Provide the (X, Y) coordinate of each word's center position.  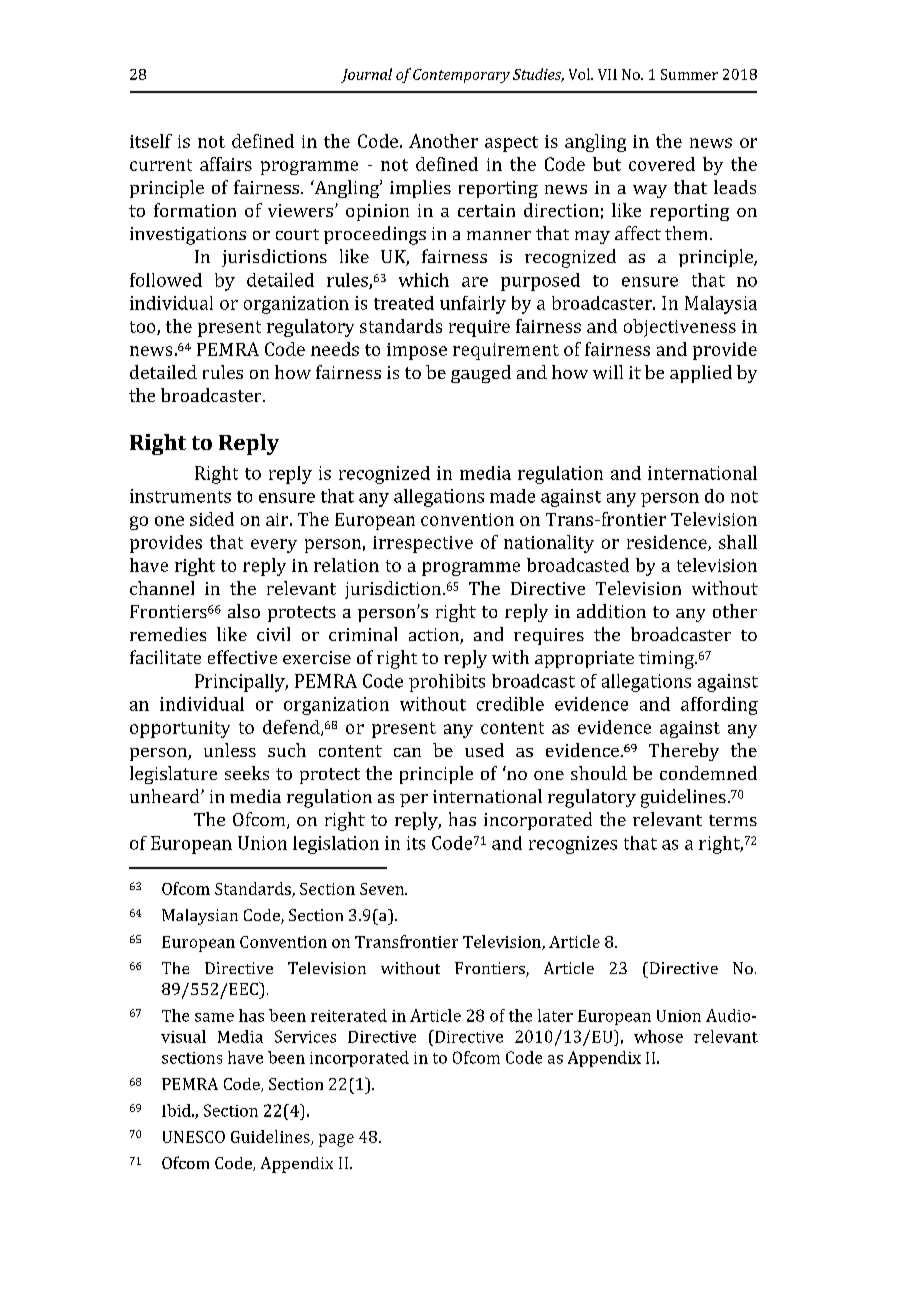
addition (611, 611)
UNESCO (194, 1137)
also (244, 611)
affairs (226, 164)
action (435, 636)
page (336, 1140)
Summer (689, 74)
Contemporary (461, 76)
